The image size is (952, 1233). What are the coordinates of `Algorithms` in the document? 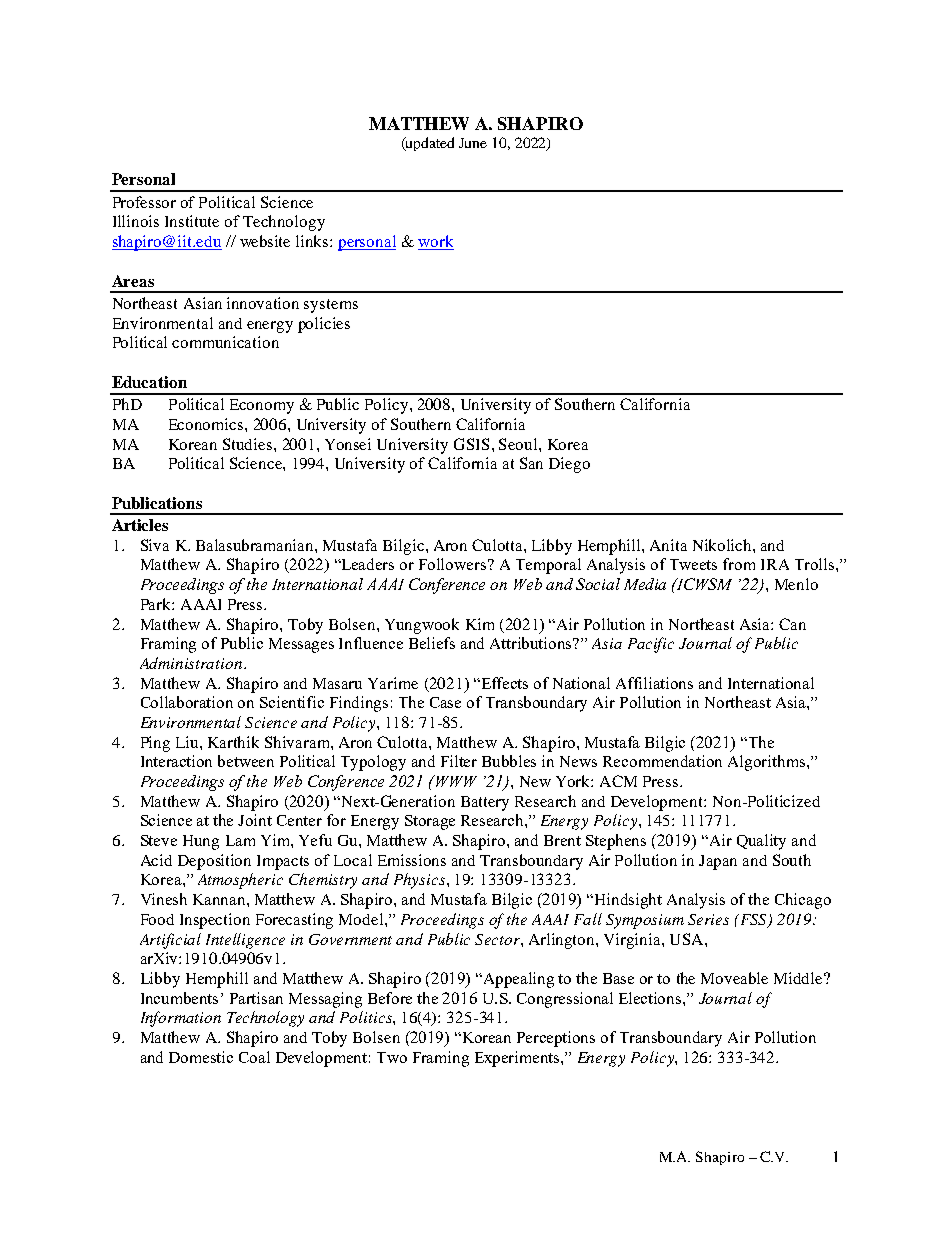 It's located at (768, 763).
